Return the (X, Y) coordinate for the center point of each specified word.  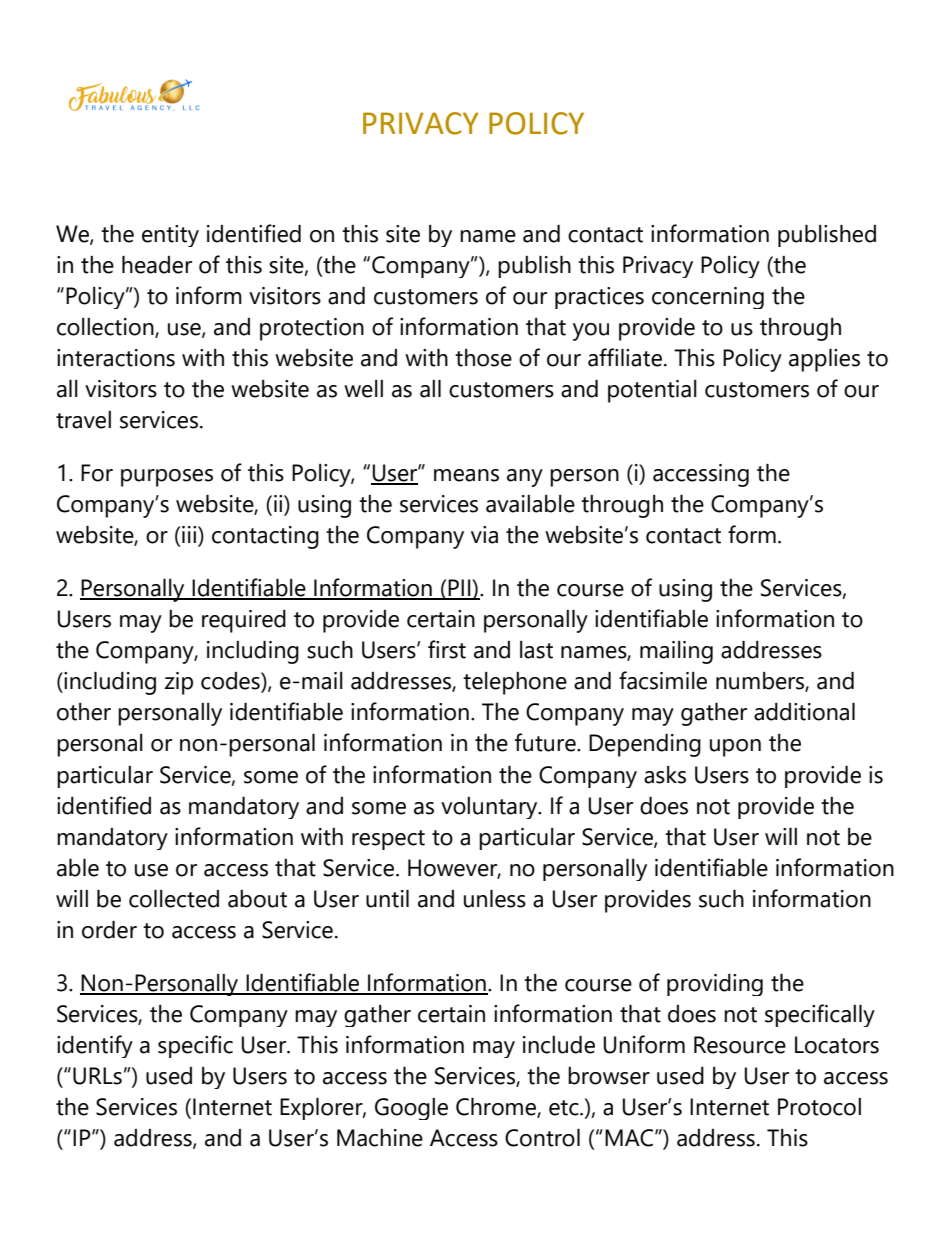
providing (715, 985)
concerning (708, 298)
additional (804, 712)
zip (178, 683)
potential (652, 391)
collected (174, 899)
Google (411, 1109)
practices (599, 298)
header (157, 265)
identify (95, 1046)
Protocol (819, 1107)
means (466, 475)
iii (190, 536)
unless (495, 899)
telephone (515, 683)
